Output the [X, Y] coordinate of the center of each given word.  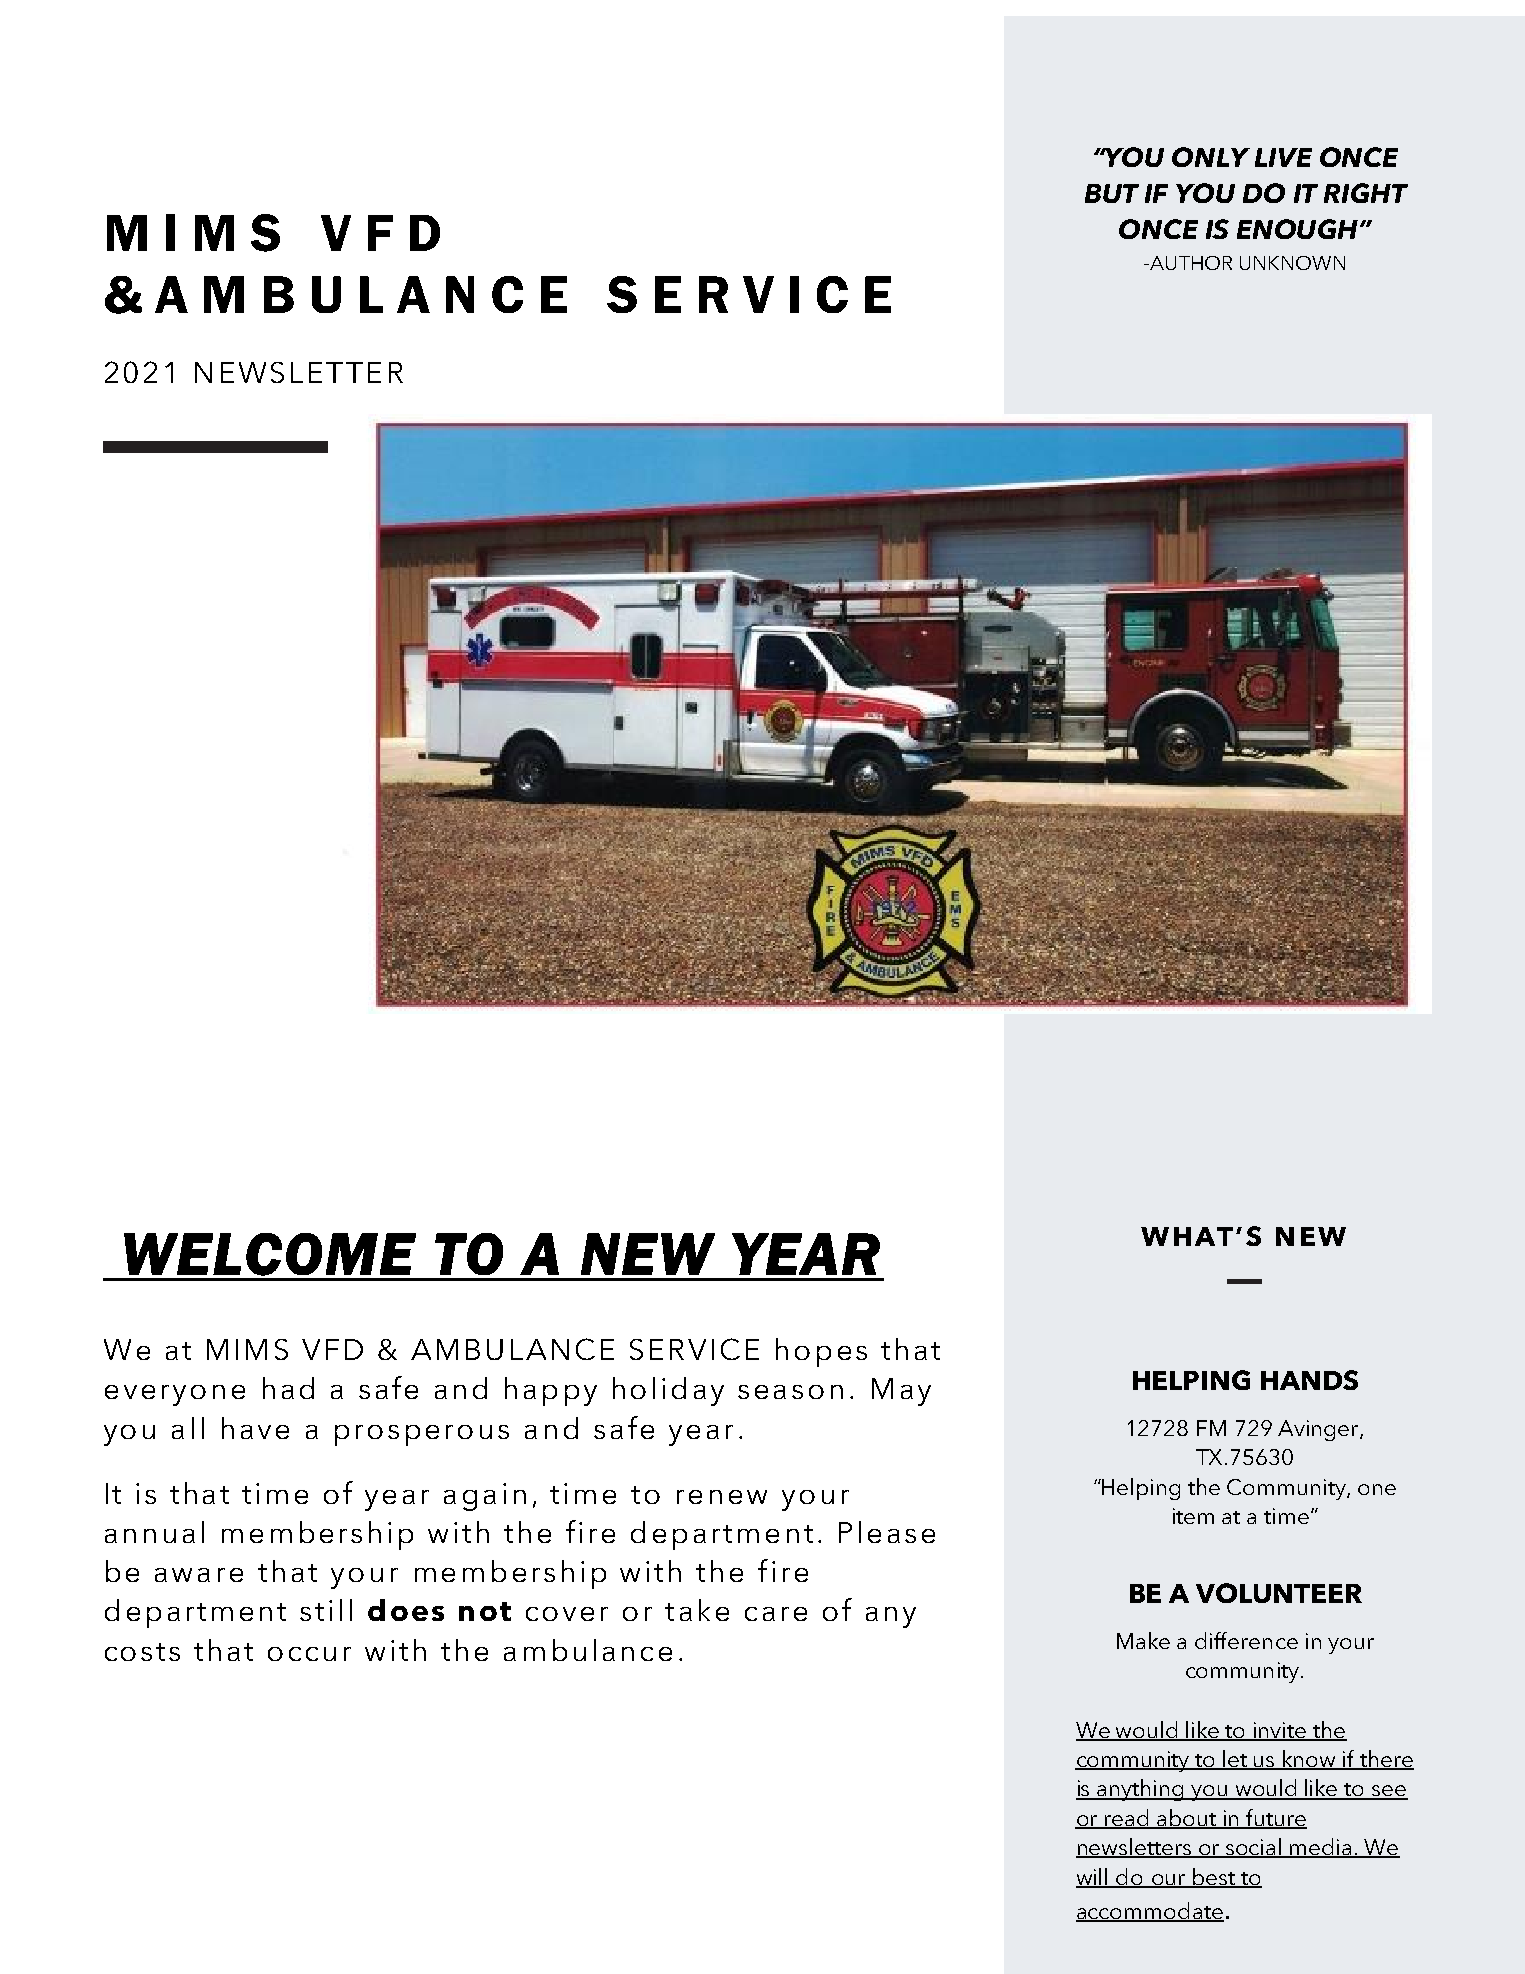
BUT [1112, 193]
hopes [821, 1352]
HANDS [1309, 1380]
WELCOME [270, 1254]
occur [309, 1654]
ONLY [1211, 157]
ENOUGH [1297, 229]
